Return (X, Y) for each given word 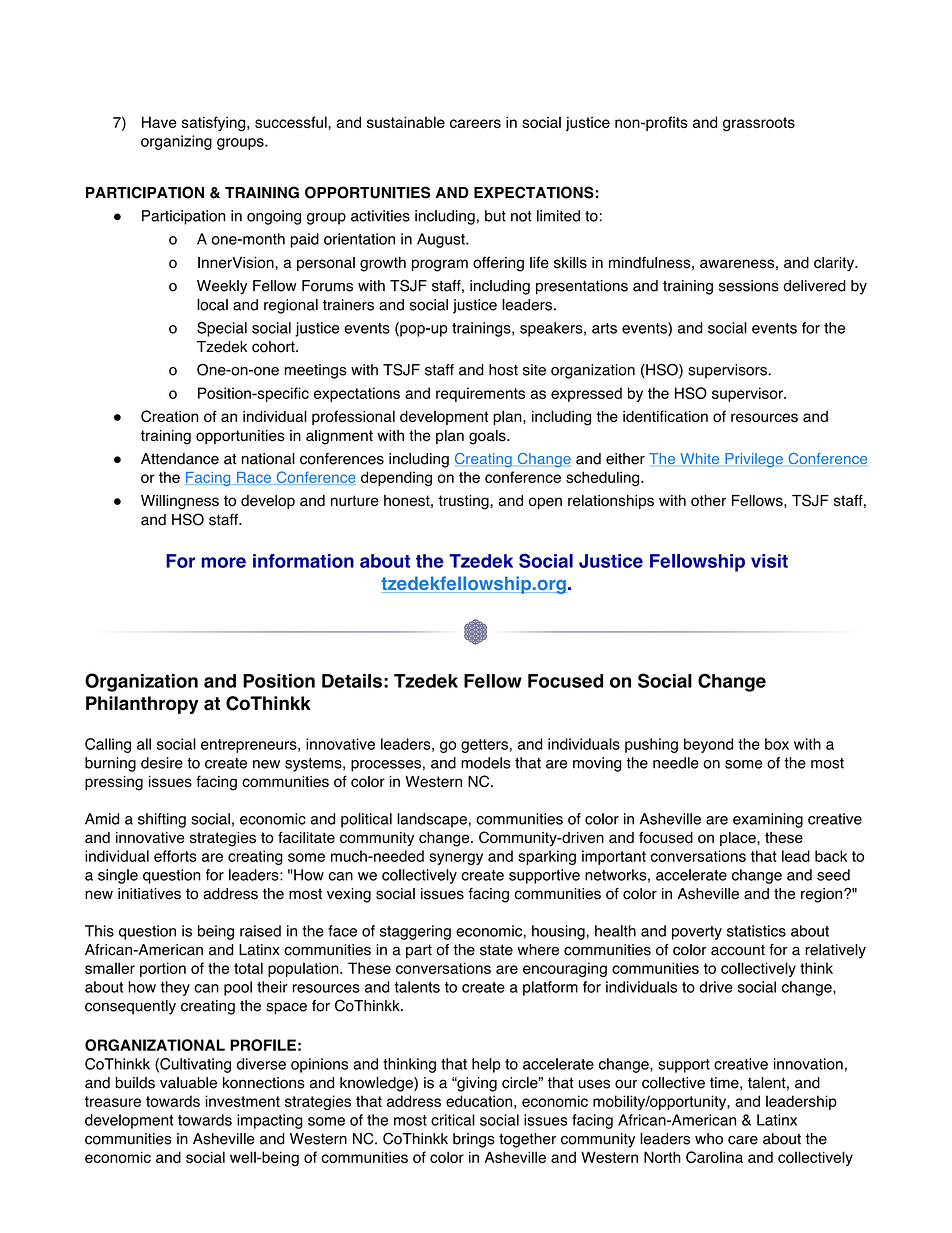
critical (453, 1120)
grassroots (759, 124)
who (709, 1139)
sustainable (406, 122)
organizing (176, 142)
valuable (188, 1083)
